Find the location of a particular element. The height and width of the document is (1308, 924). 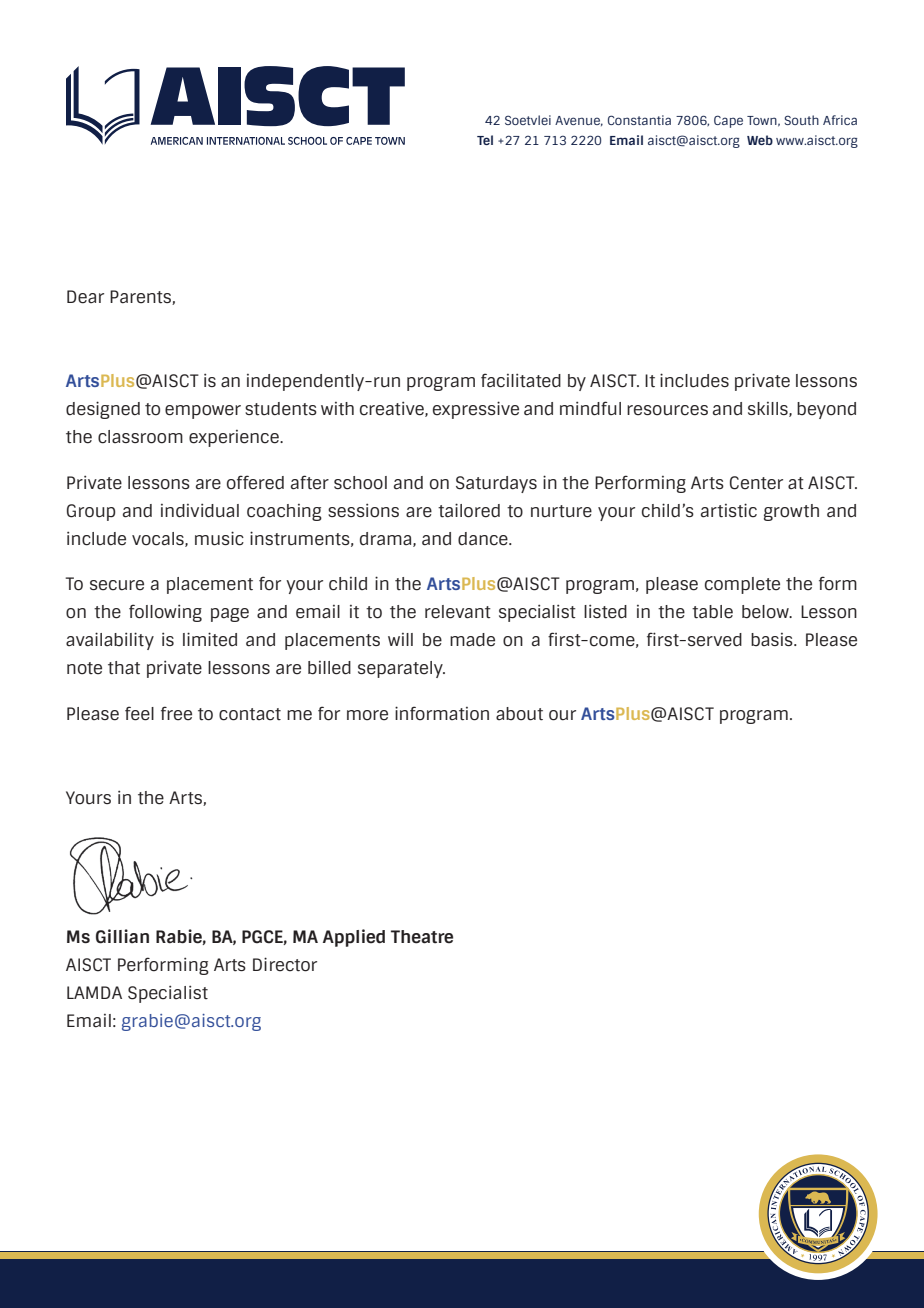

beyond is located at coordinates (826, 410).
